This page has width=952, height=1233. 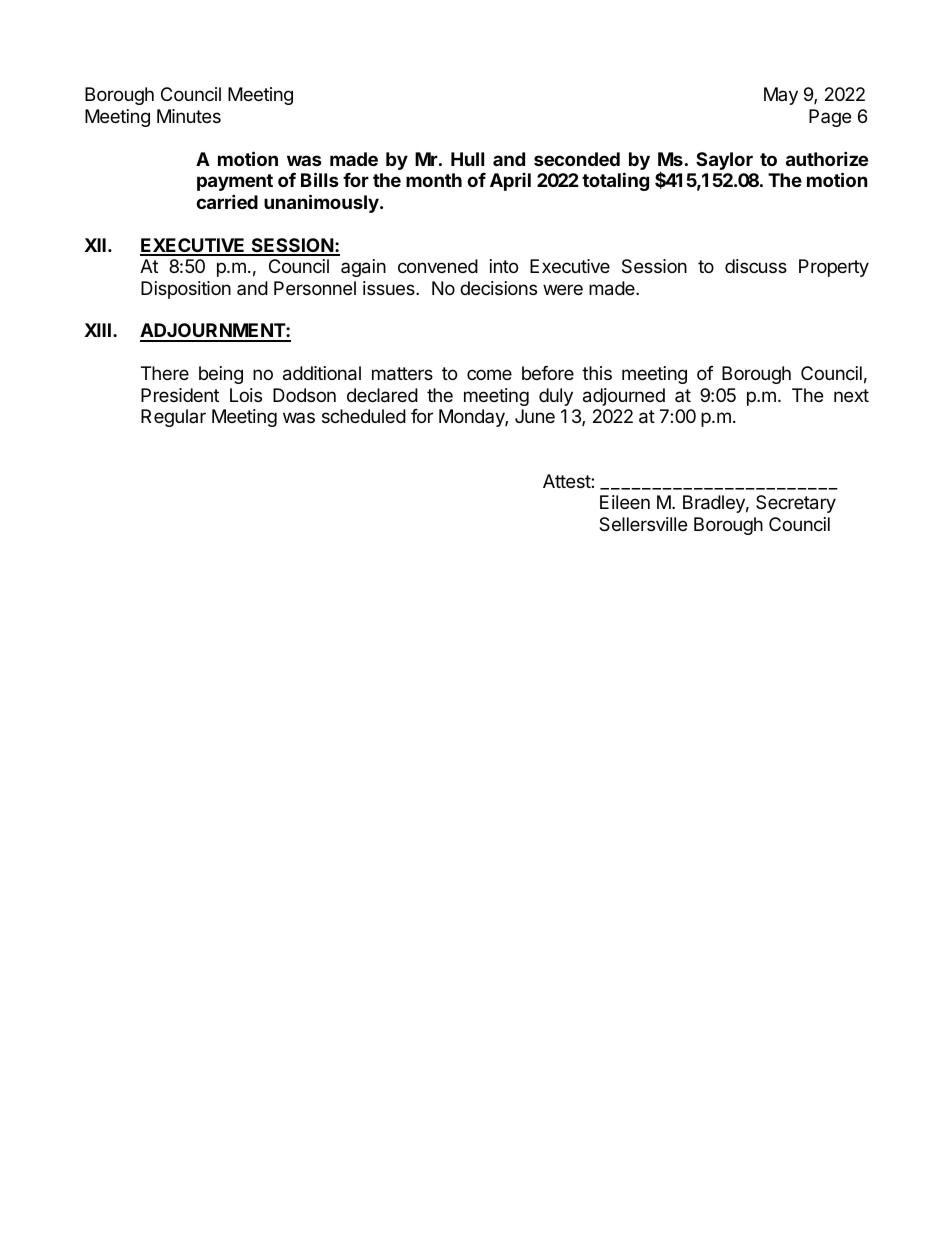 I want to click on carried, so click(x=227, y=201).
